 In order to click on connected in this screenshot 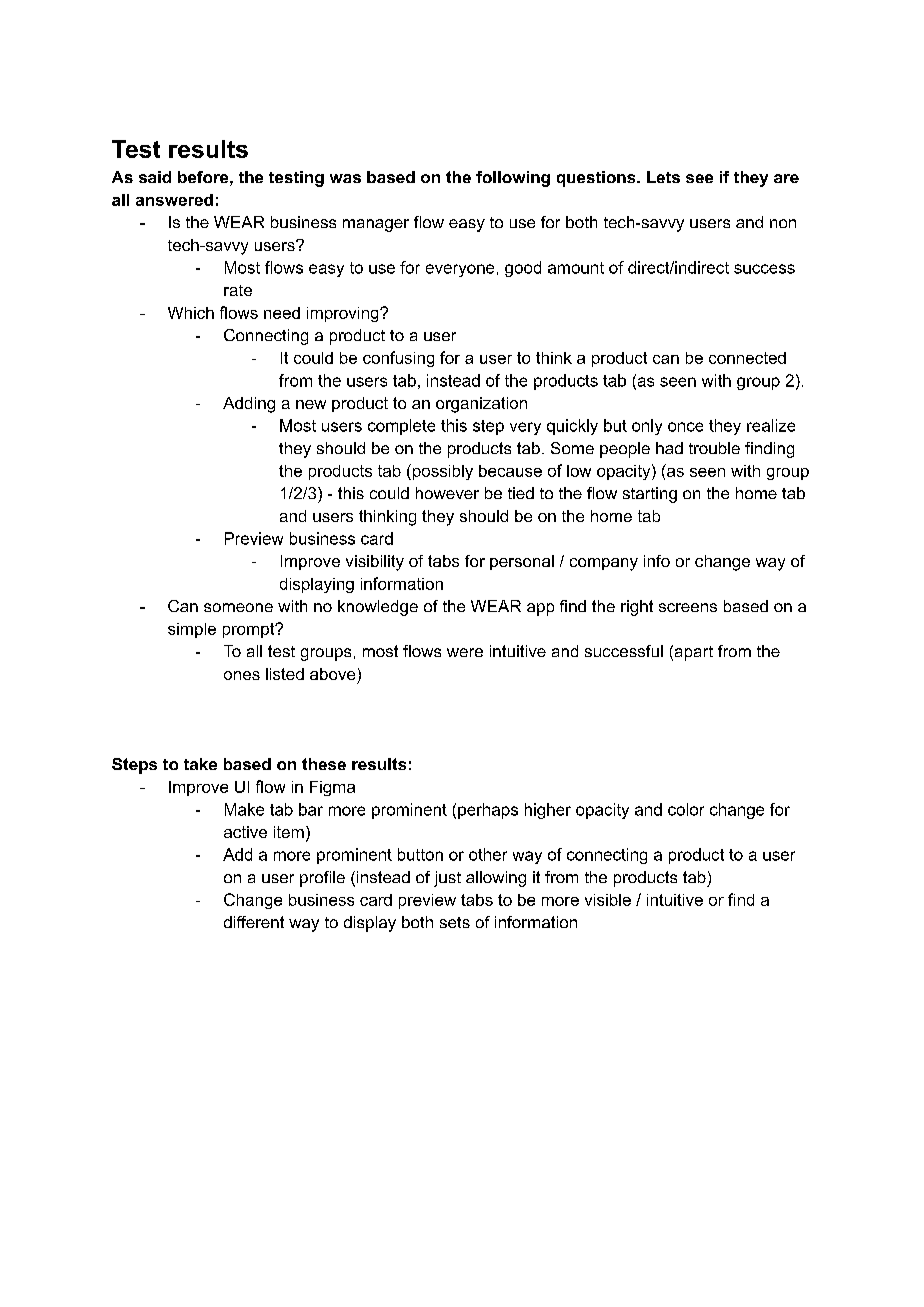, I will do `click(747, 358)`.
